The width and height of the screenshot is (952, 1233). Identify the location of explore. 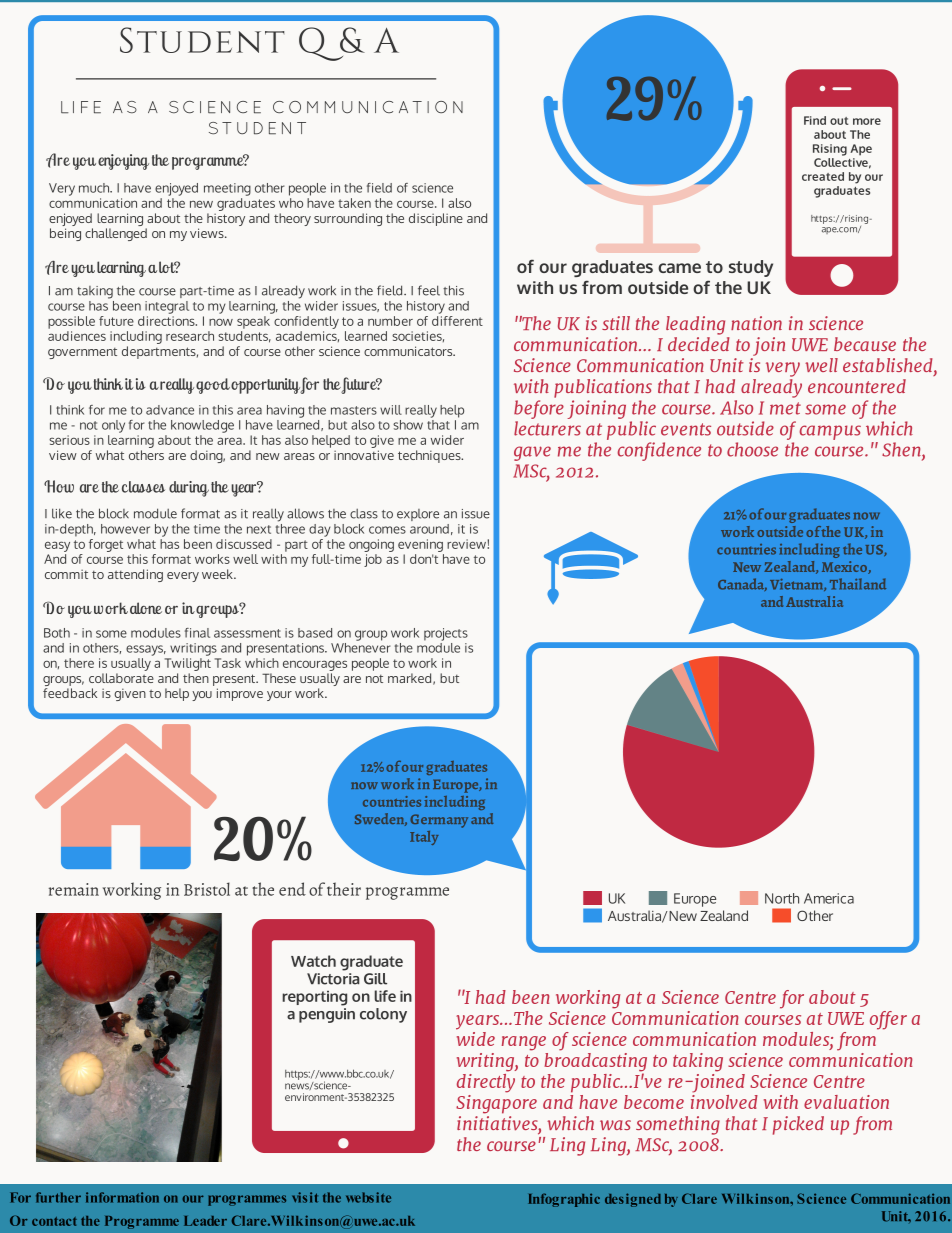
(418, 515).
